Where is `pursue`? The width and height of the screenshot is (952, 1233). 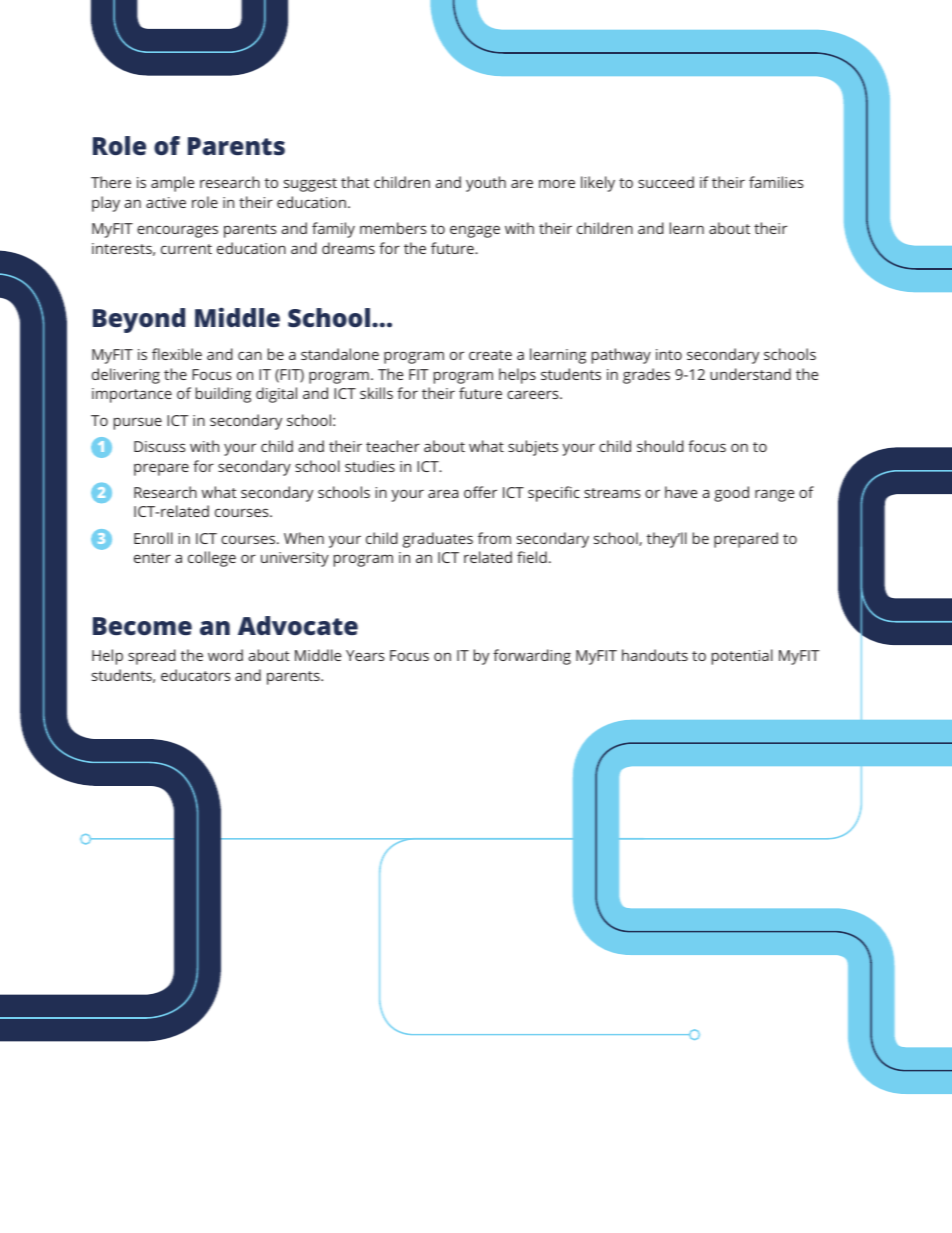 pursue is located at coordinates (138, 423).
